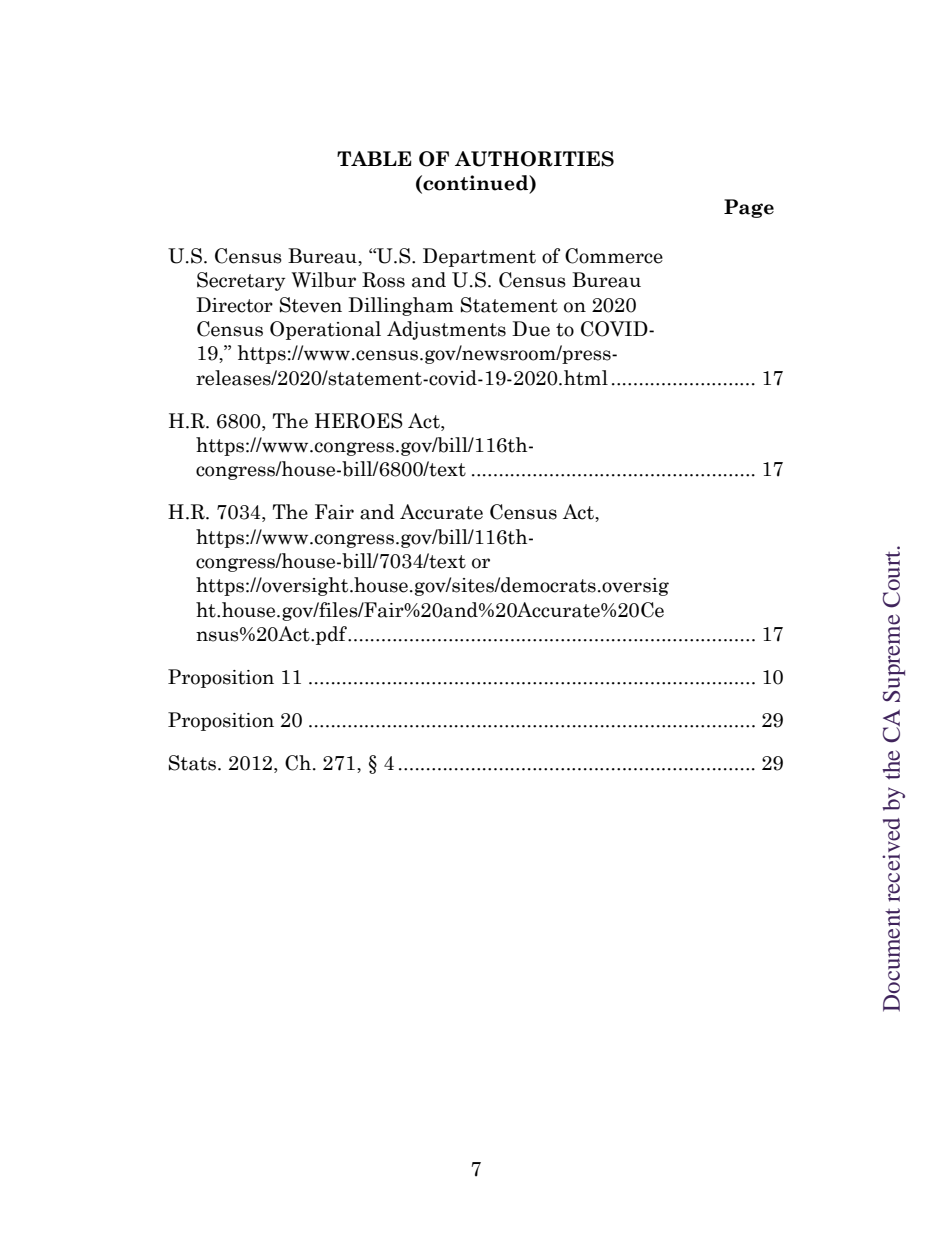 This screenshot has height=1233, width=952. What do you see at coordinates (325, 330) in the screenshot?
I see `Operational` at bounding box center [325, 330].
